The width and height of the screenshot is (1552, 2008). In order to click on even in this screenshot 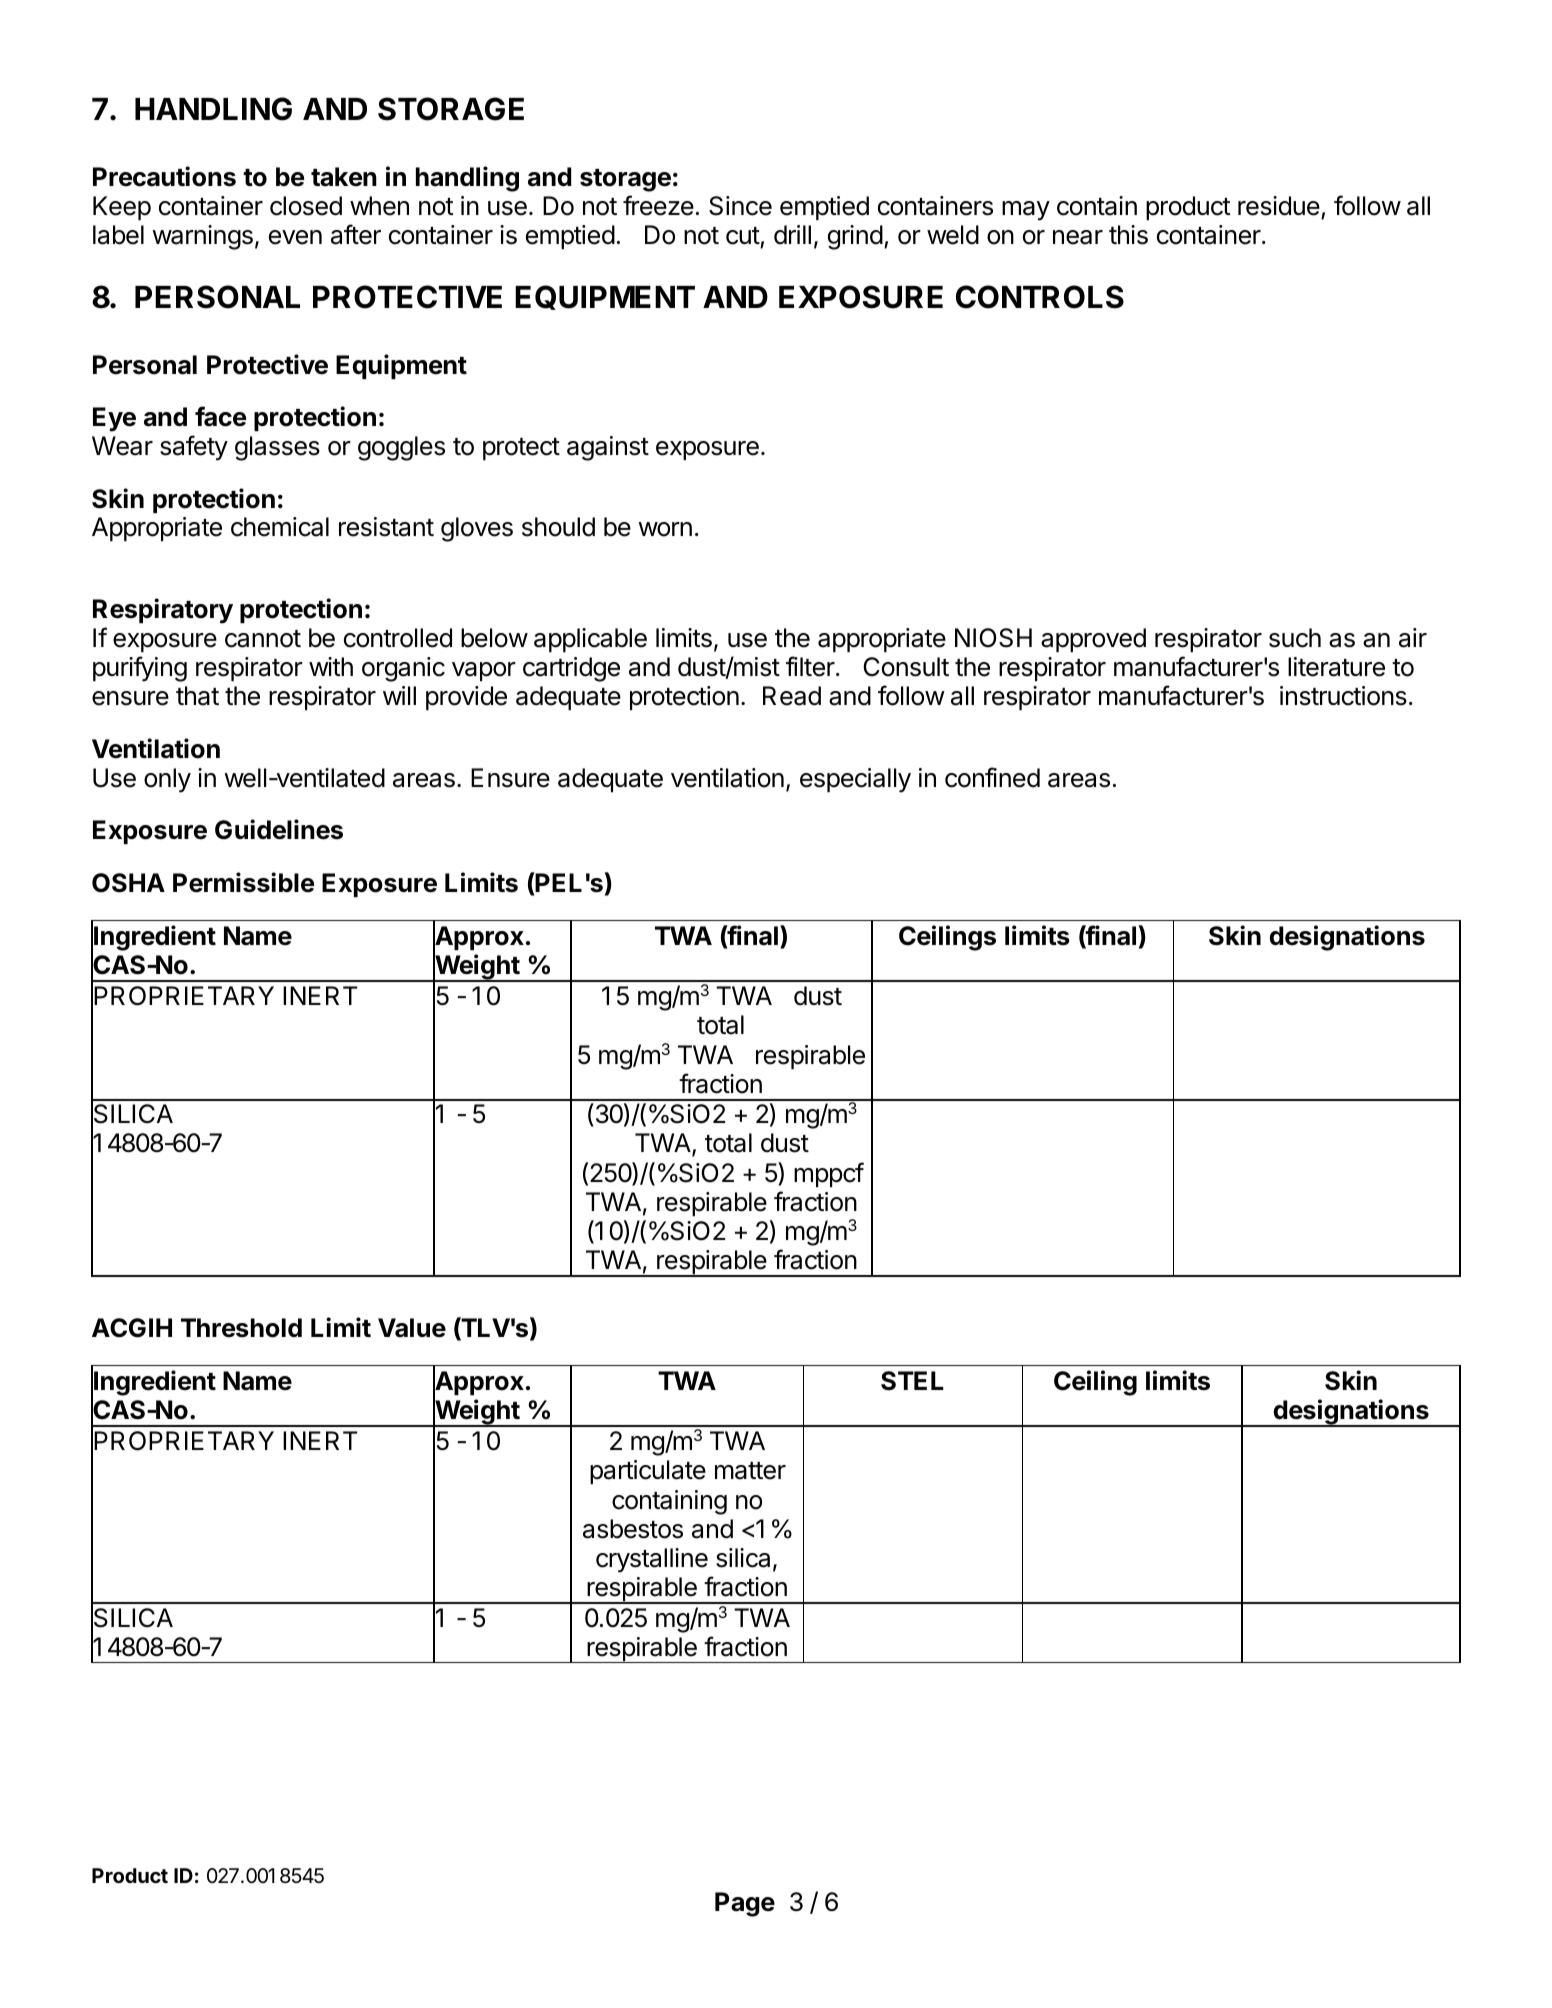, I will do `click(295, 237)`.
